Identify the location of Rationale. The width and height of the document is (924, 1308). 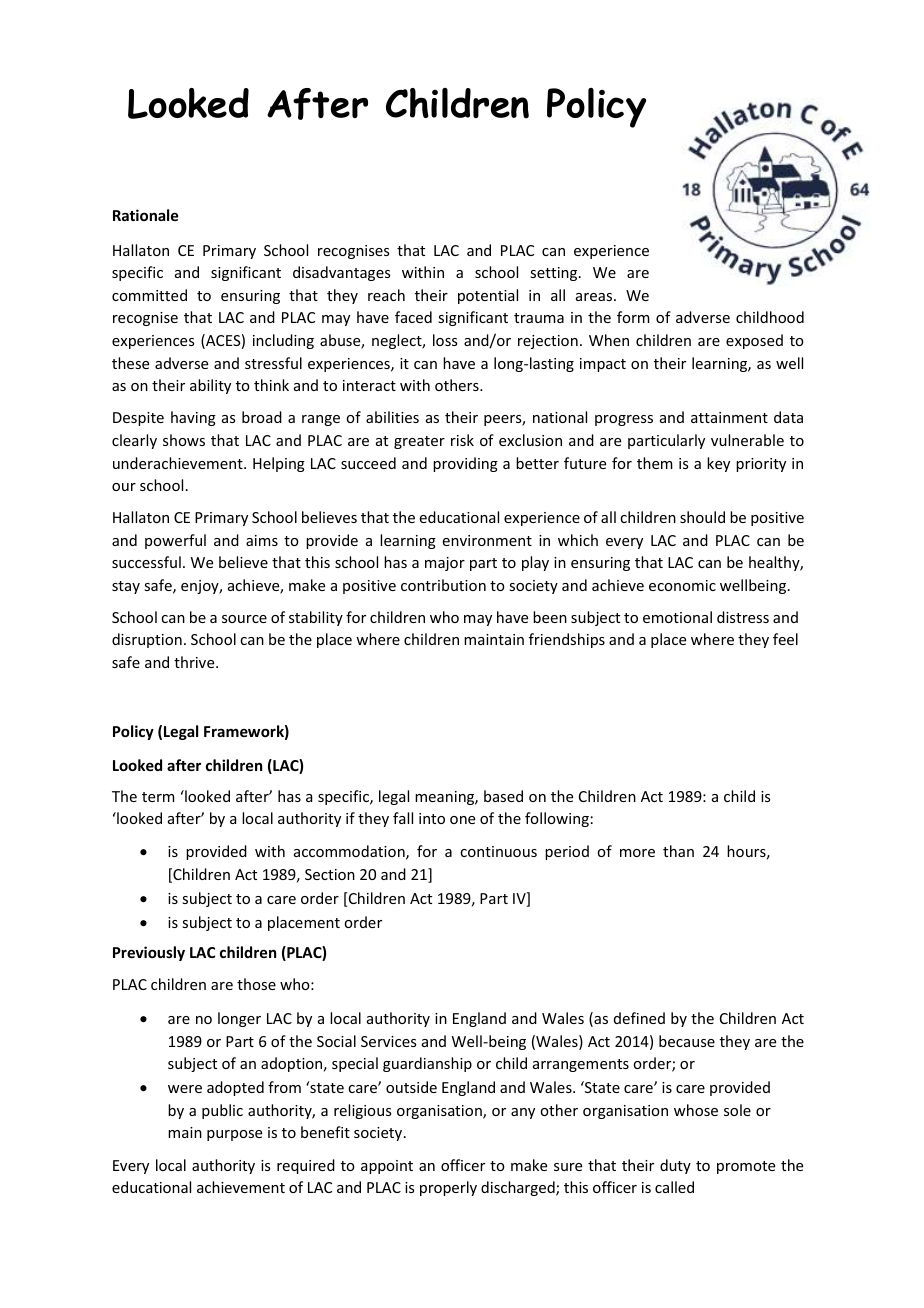
(145, 215).
